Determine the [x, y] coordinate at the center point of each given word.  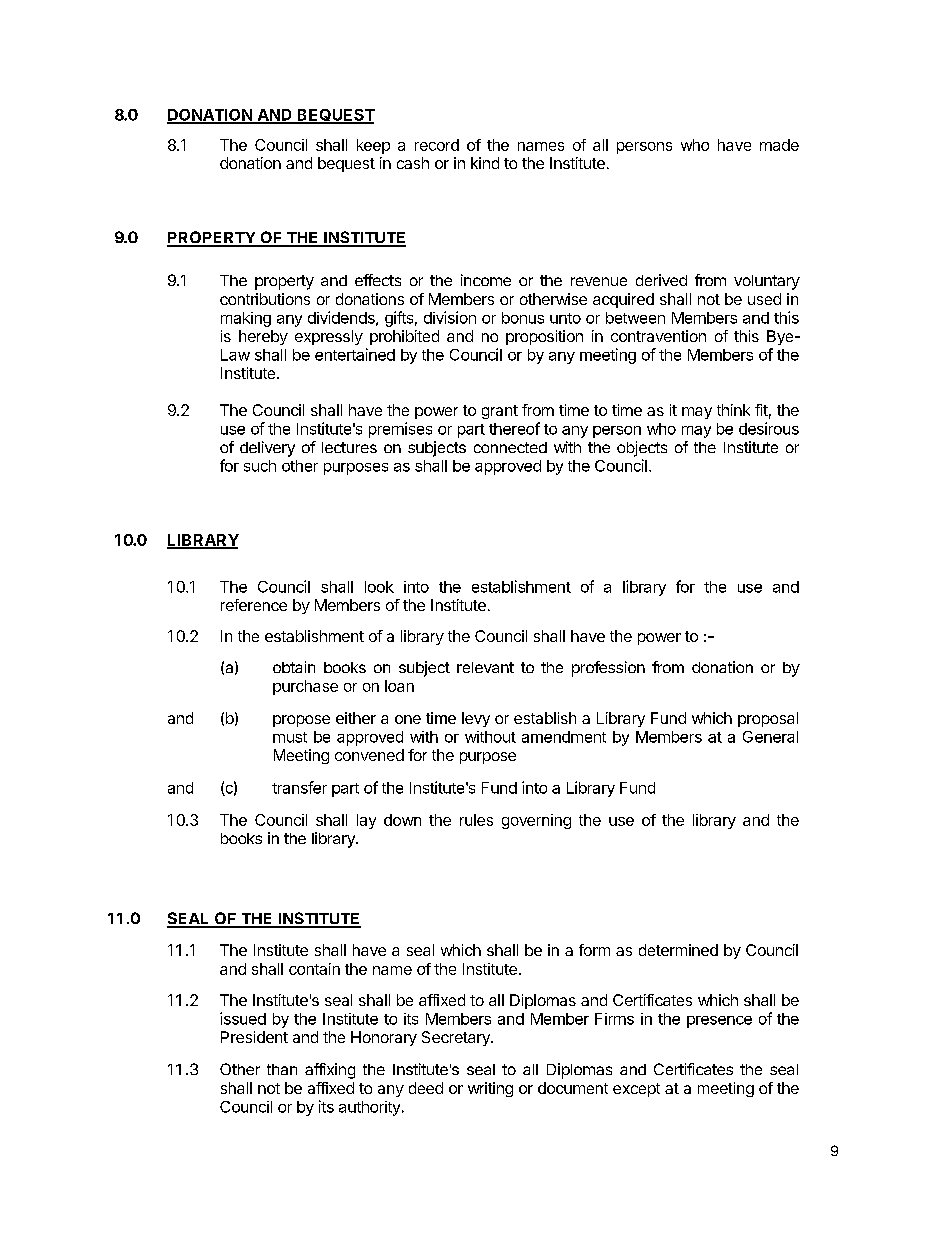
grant [500, 412]
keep [373, 146]
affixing [330, 1071]
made [779, 145]
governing [536, 821]
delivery [267, 449]
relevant [485, 667]
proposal [768, 719]
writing [490, 1089]
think [733, 410]
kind [485, 163]
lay [366, 821]
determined [678, 950]
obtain [294, 667]
